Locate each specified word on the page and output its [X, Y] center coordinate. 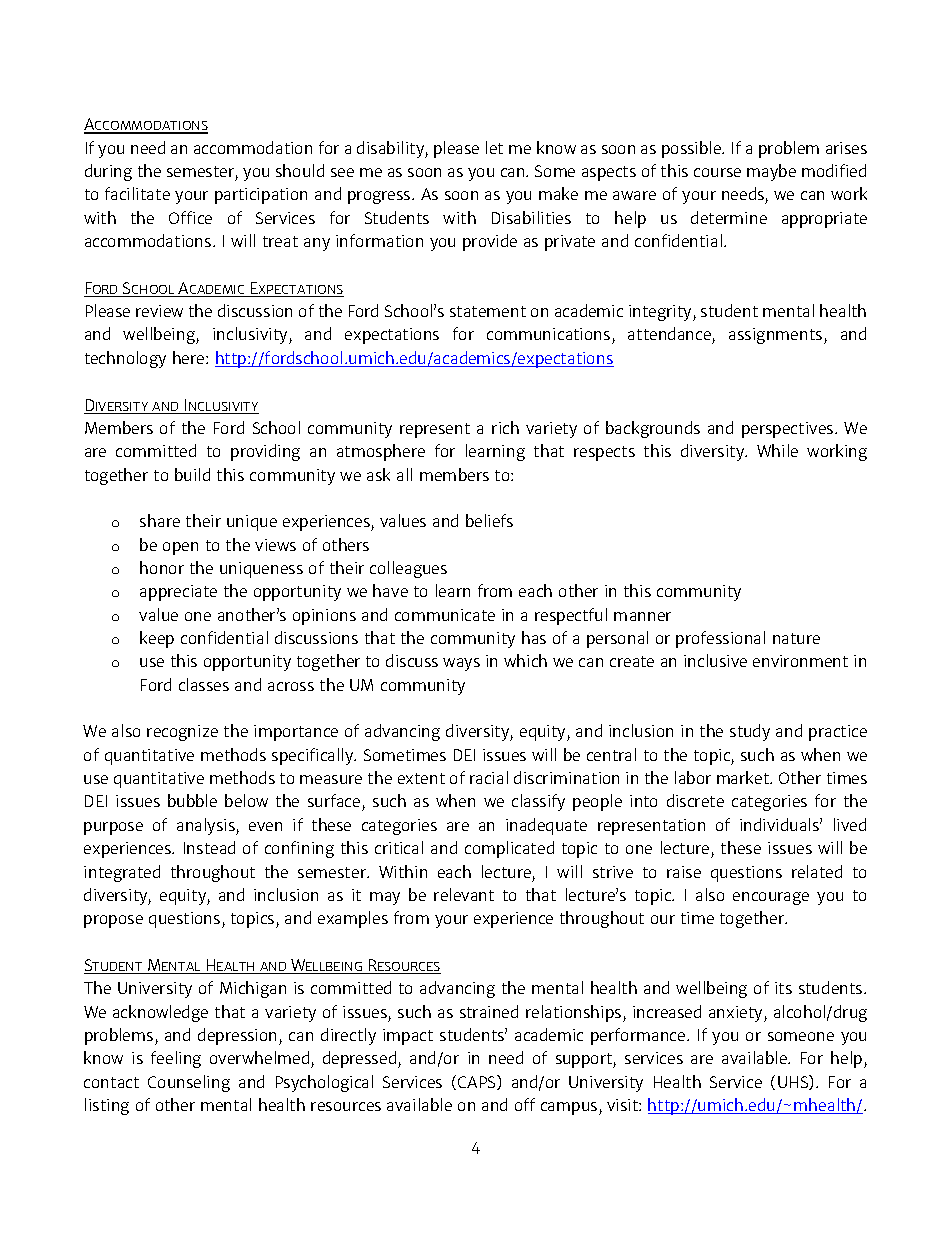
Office [190, 217]
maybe [771, 172]
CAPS [478, 1082]
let [494, 147]
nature [796, 638]
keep [157, 639]
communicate [445, 615]
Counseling [189, 1083]
